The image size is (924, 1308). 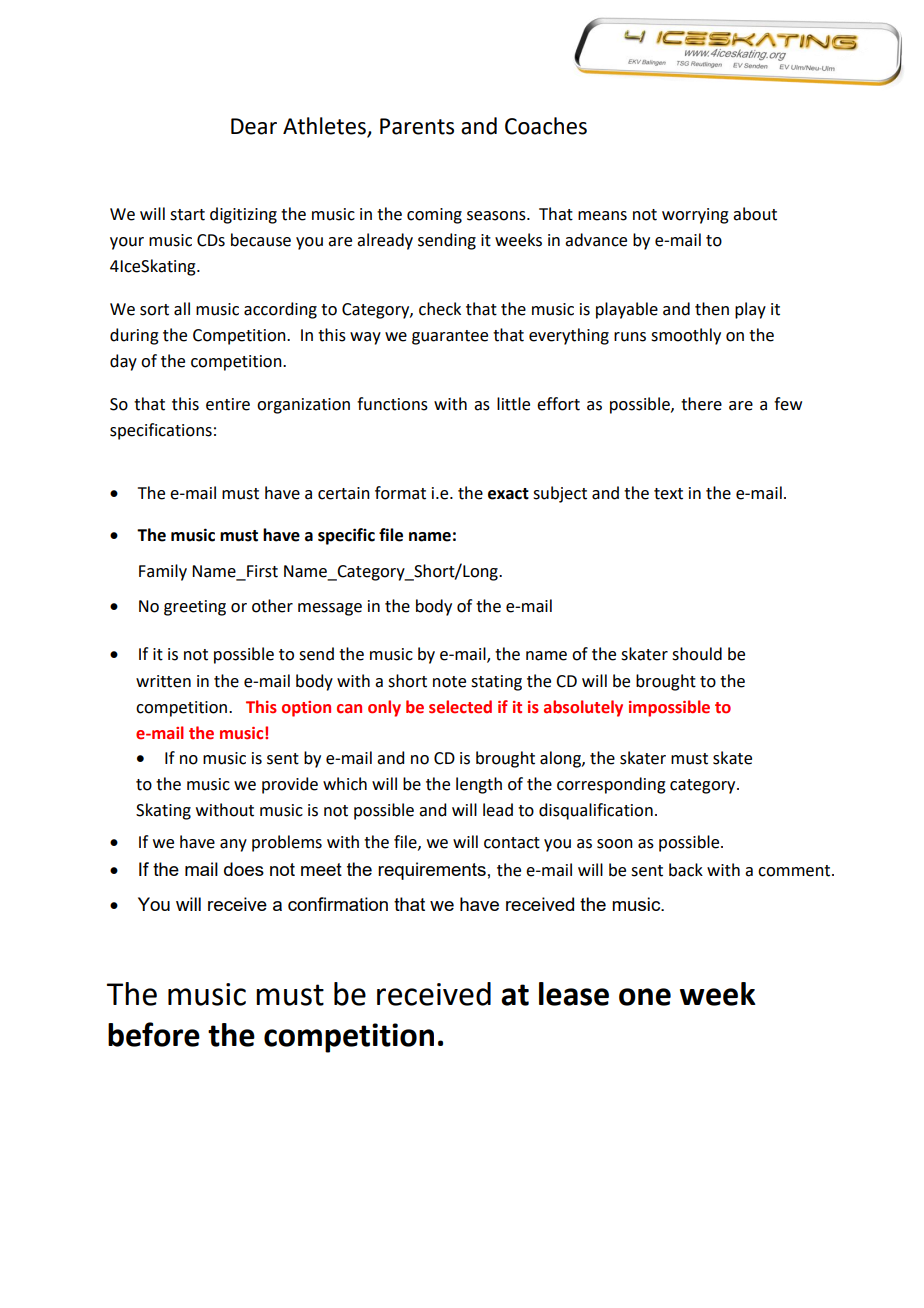 I want to click on should, so click(x=697, y=654).
